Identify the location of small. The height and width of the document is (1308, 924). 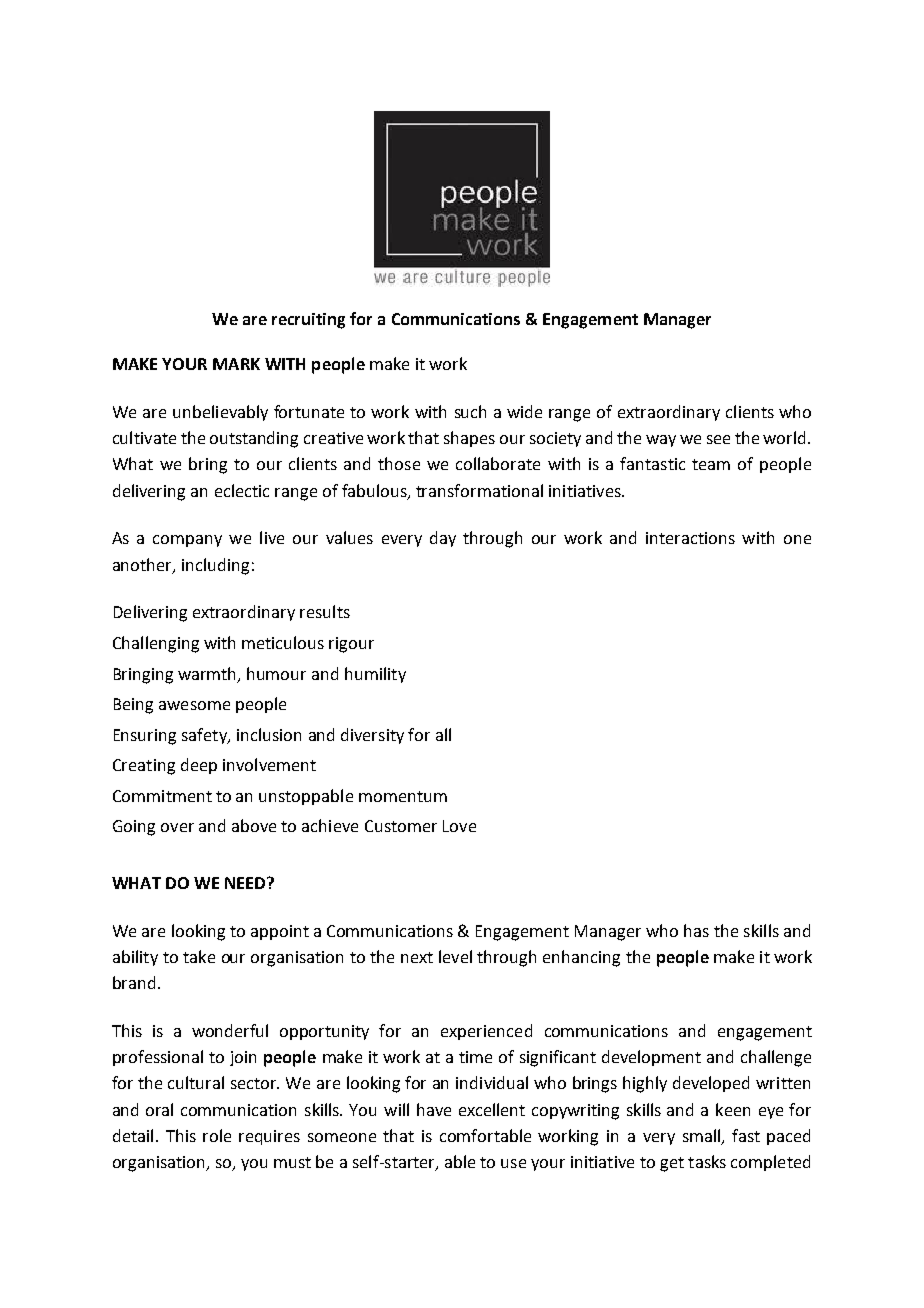
(703, 1136).
